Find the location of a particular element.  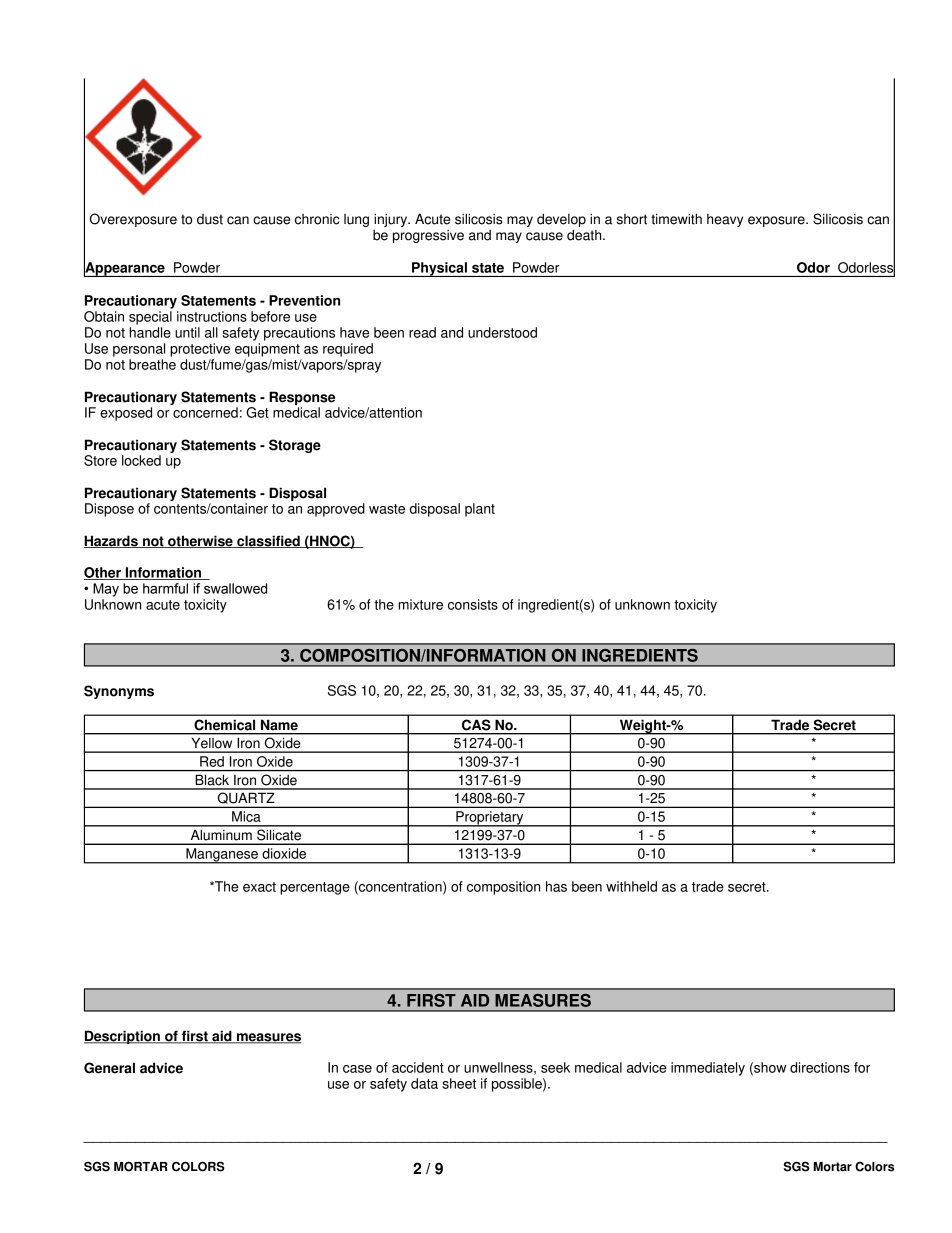

sheet is located at coordinates (459, 1083).
